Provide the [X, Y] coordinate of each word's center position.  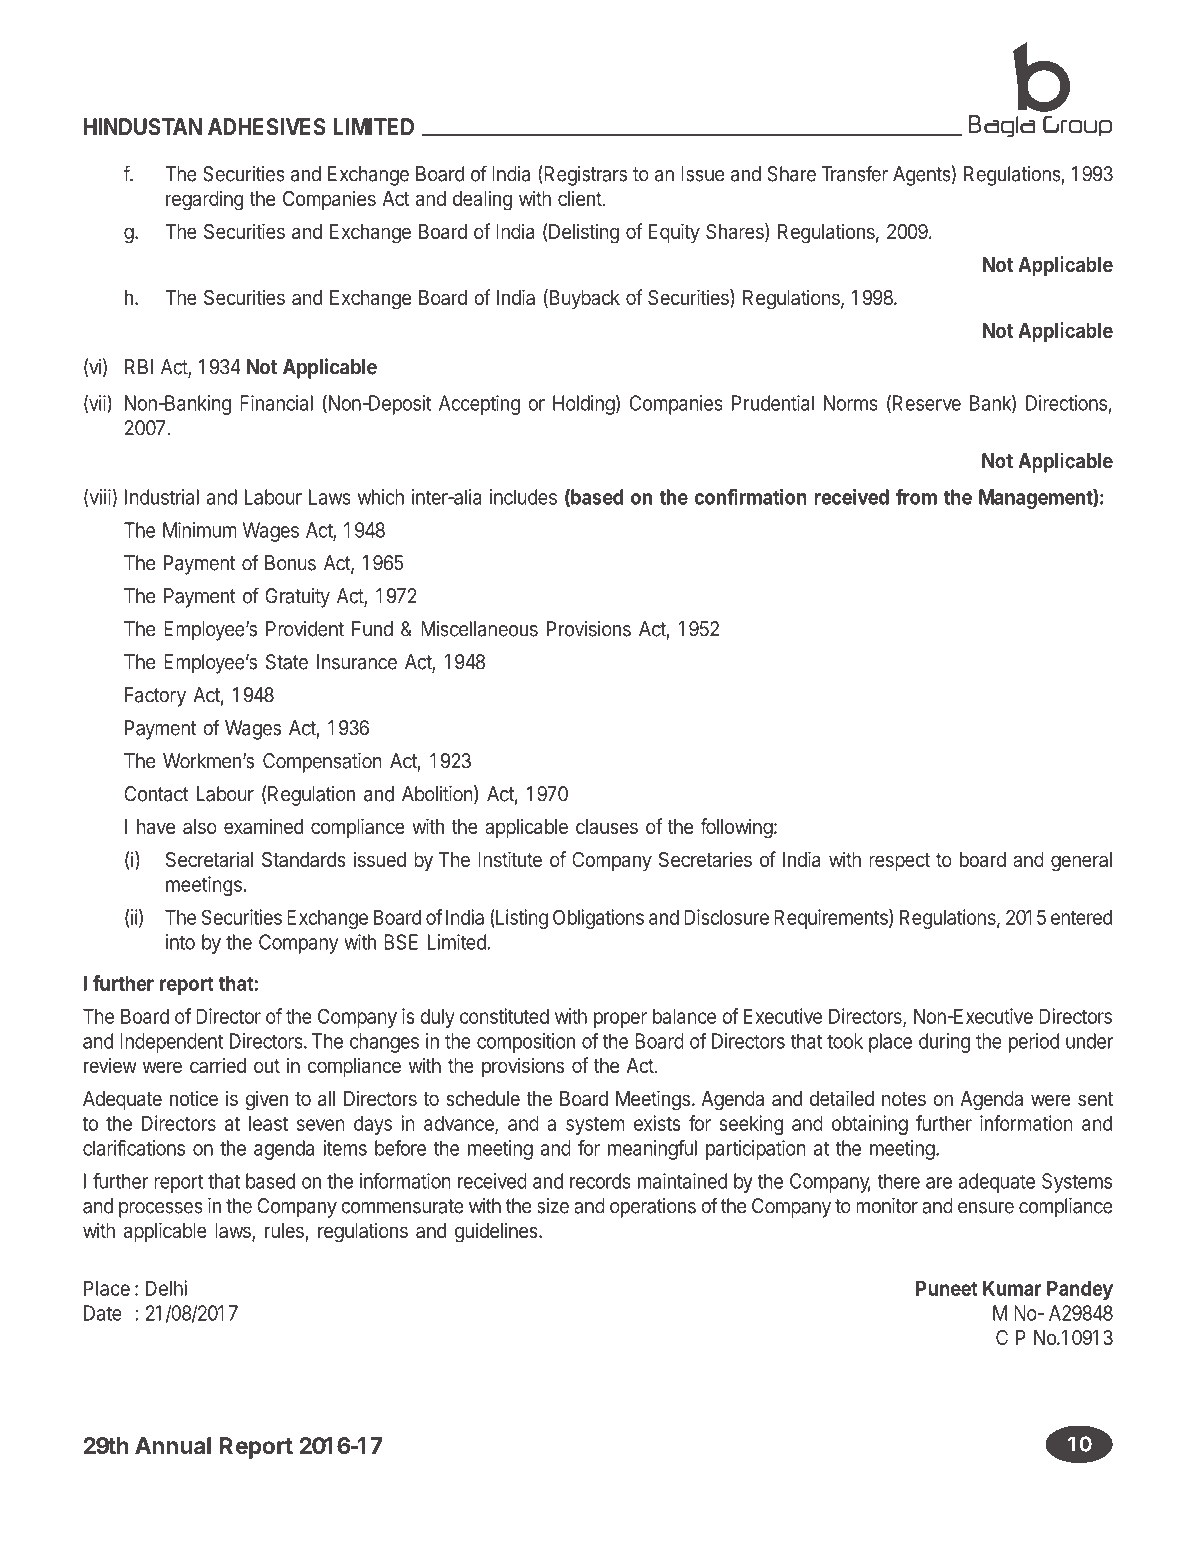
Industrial [162, 497]
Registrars [584, 175]
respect [899, 862]
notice [194, 1098]
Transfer [854, 173]
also [200, 826]
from [916, 497]
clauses [607, 826]
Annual [173, 1445]
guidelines [497, 1232]
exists [657, 1123]
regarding [204, 200]
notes [904, 1099]
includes [523, 497]
